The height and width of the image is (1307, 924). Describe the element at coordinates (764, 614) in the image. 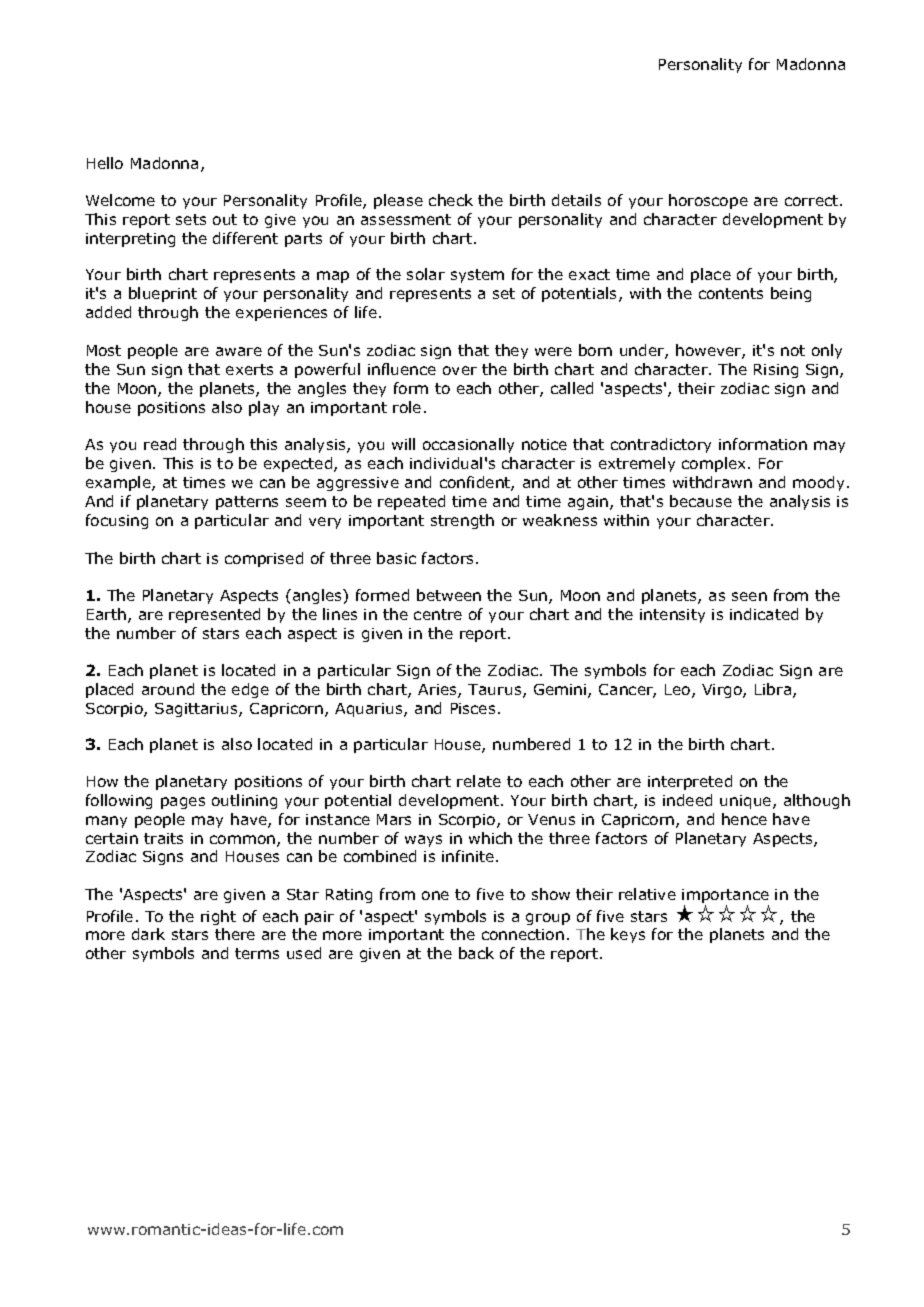

I see `indicated` at that location.
